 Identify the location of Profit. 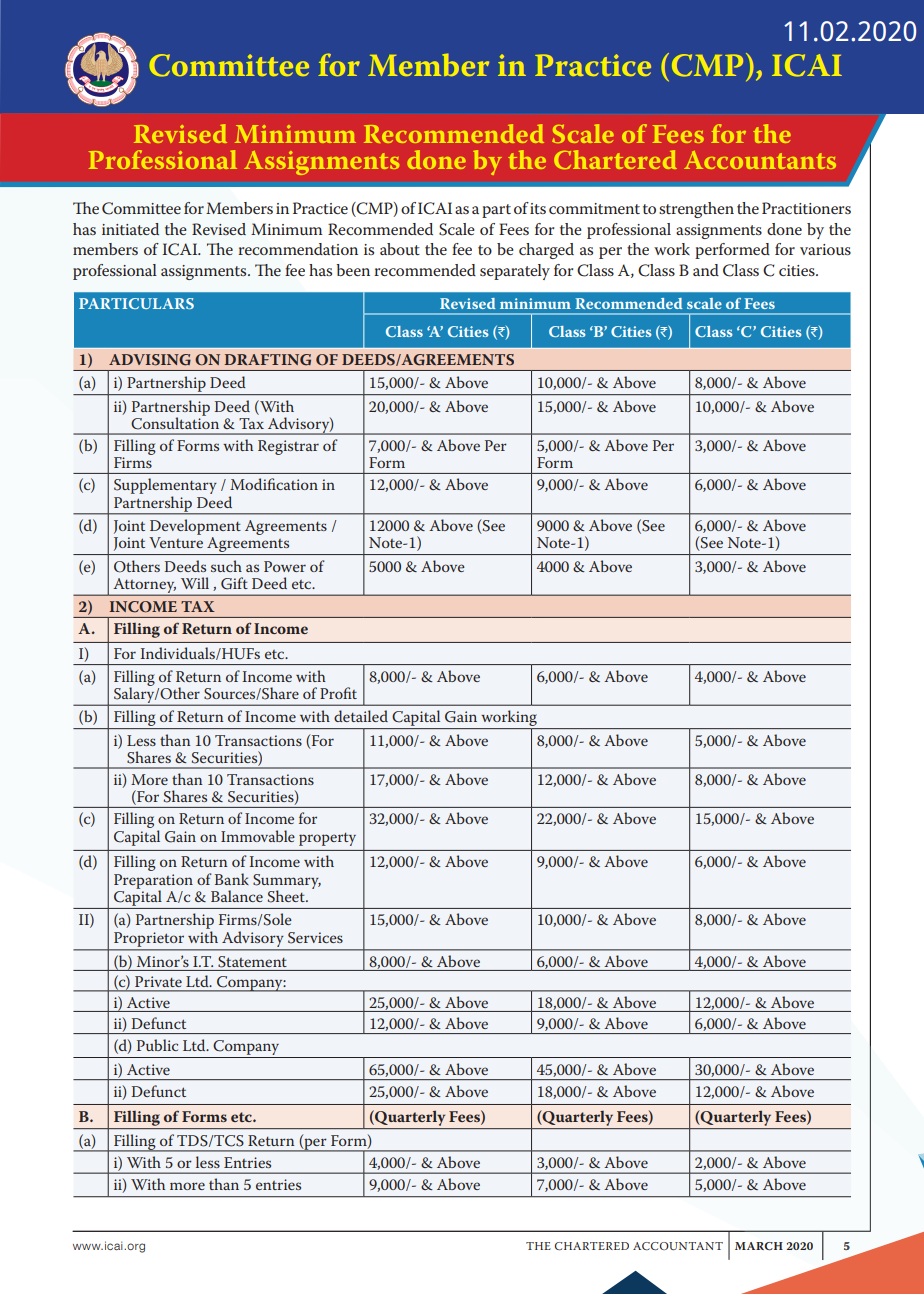
(338, 693).
